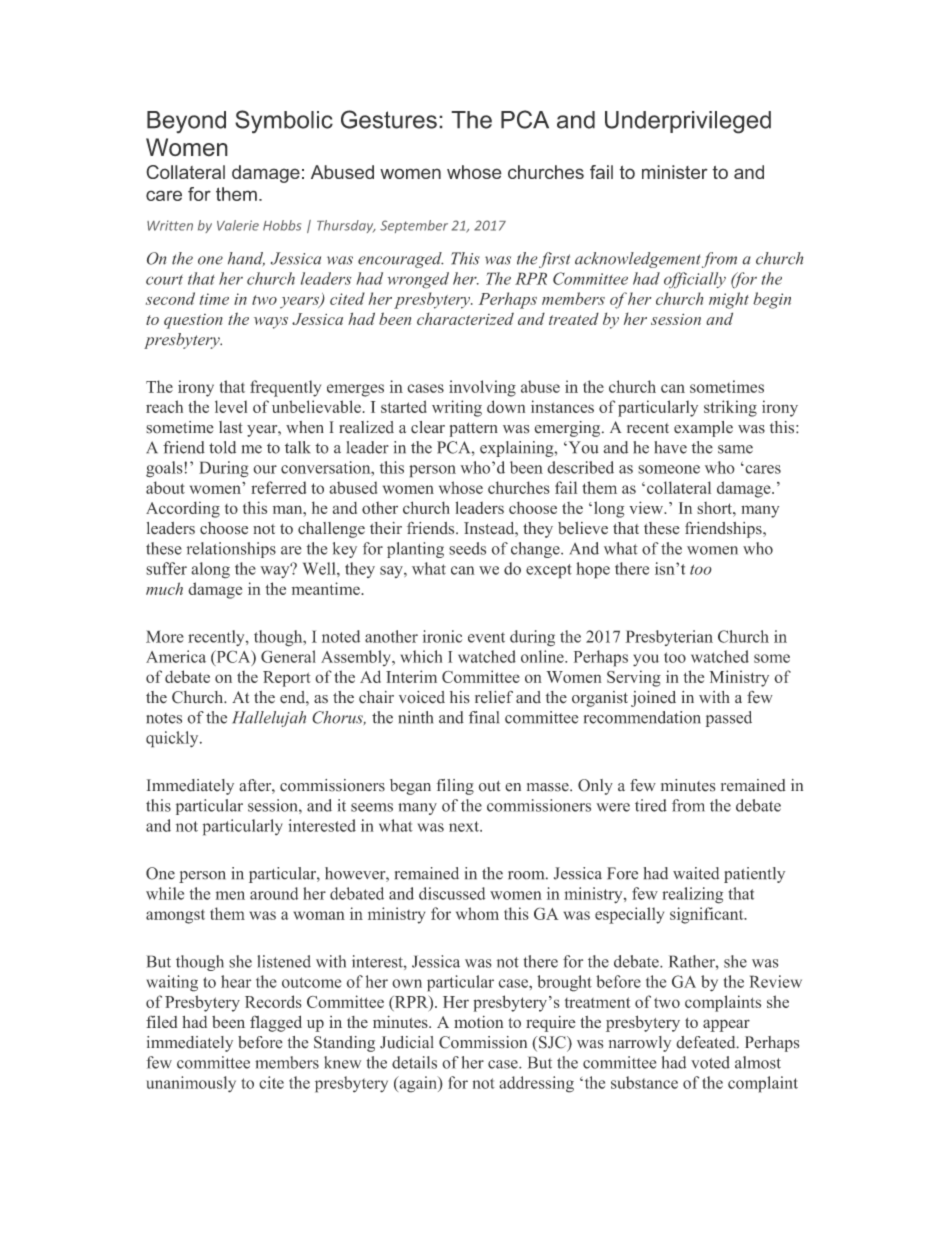 This screenshot has height=1233, width=952. What do you see at coordinates (669, 638) in the screenshot?
I see `Presbyterian` at bounding box center [669, 638].
